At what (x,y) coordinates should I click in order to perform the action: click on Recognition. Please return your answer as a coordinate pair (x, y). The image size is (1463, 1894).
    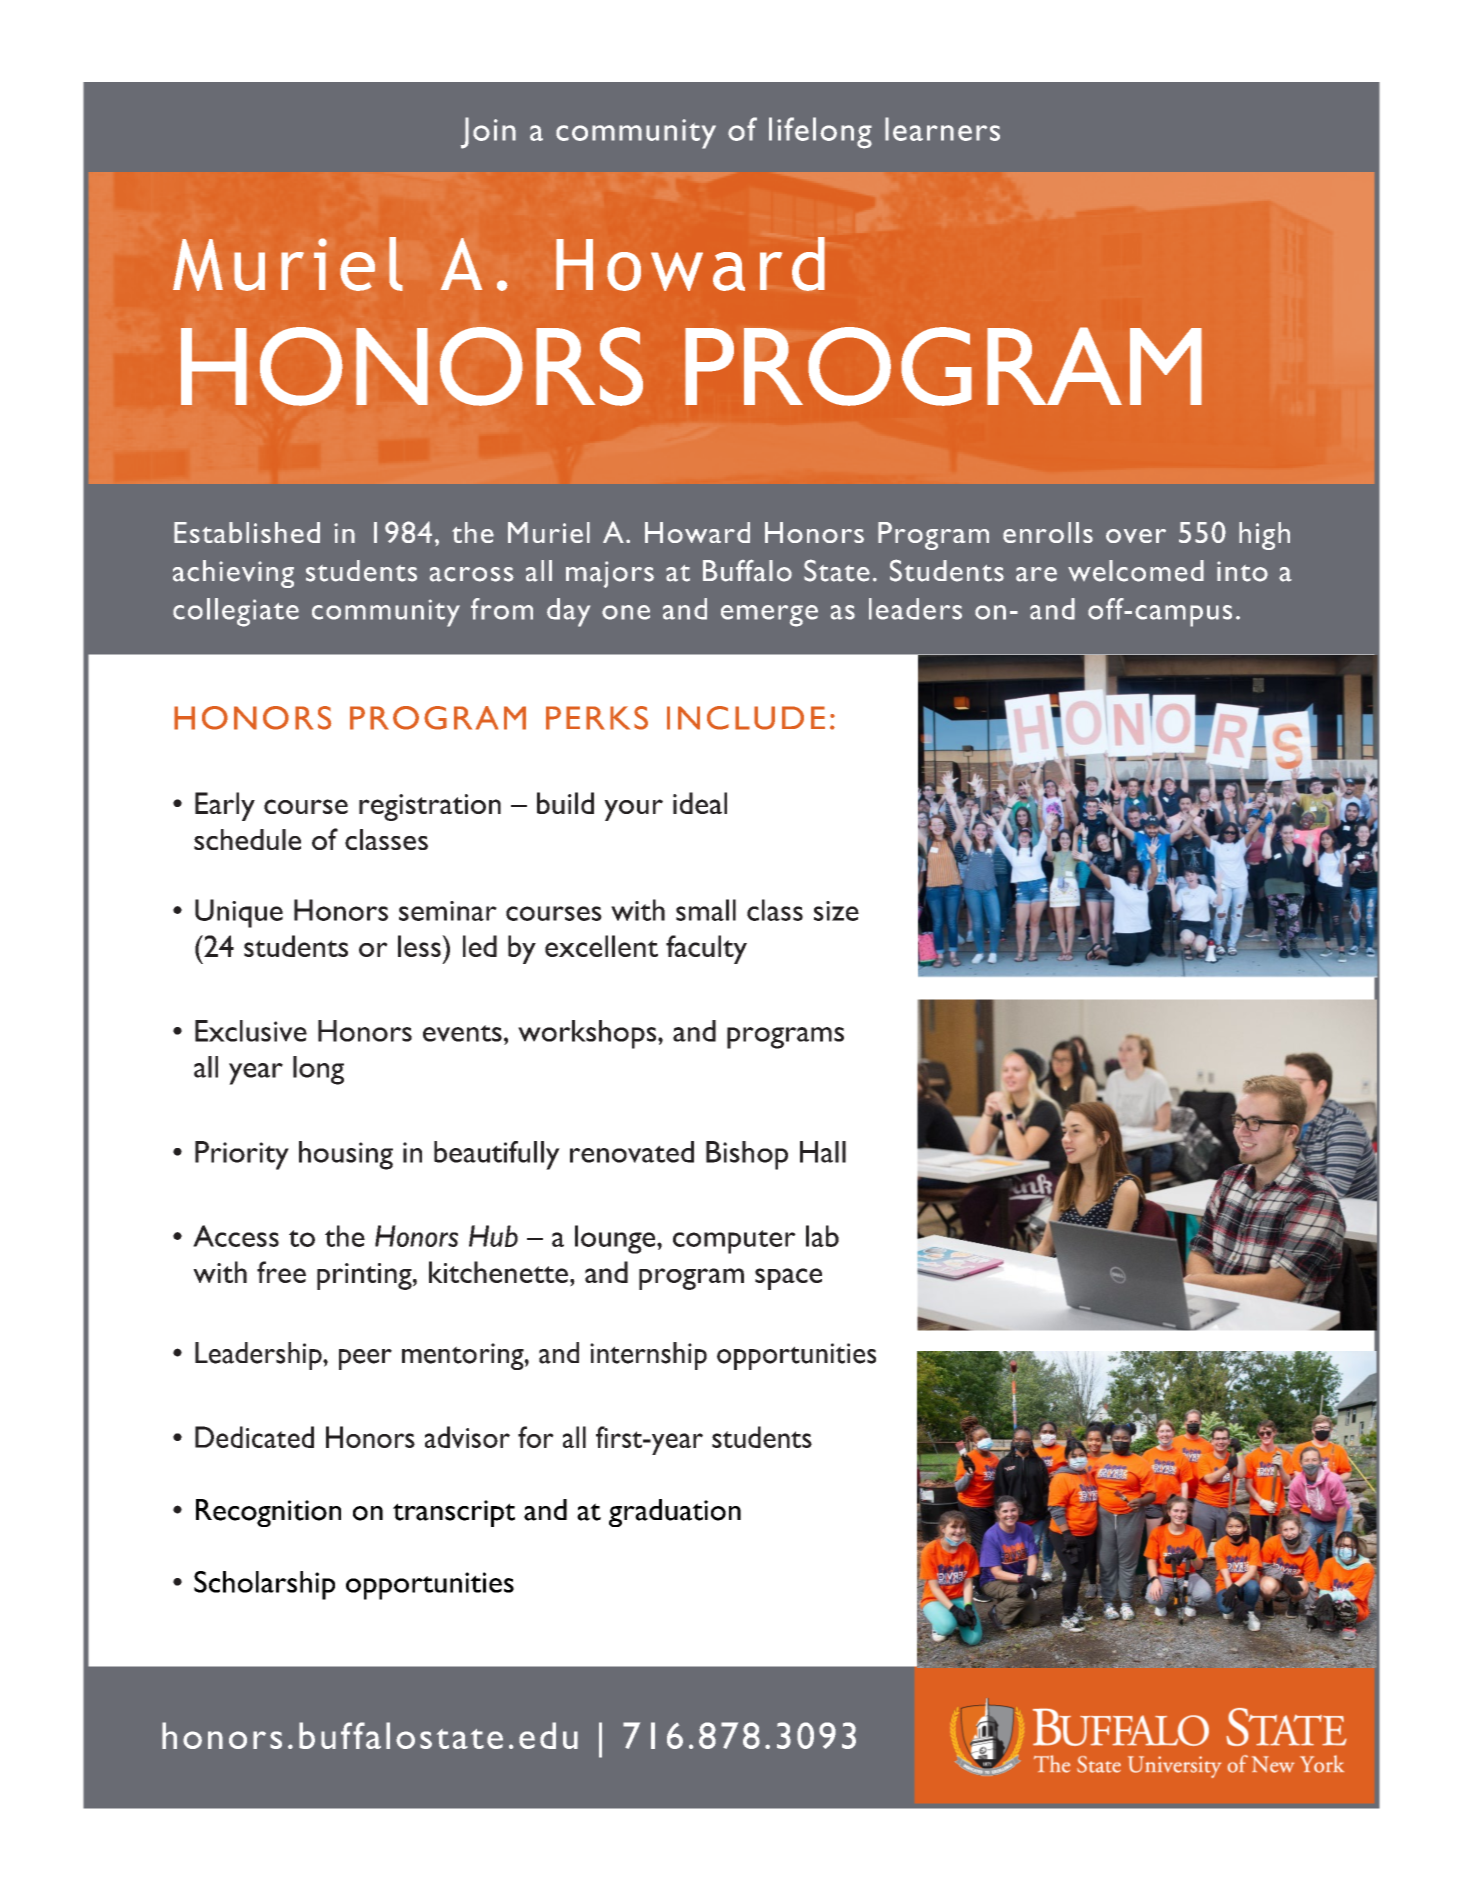
    Looking at the image, I should click on (268, 1513).
